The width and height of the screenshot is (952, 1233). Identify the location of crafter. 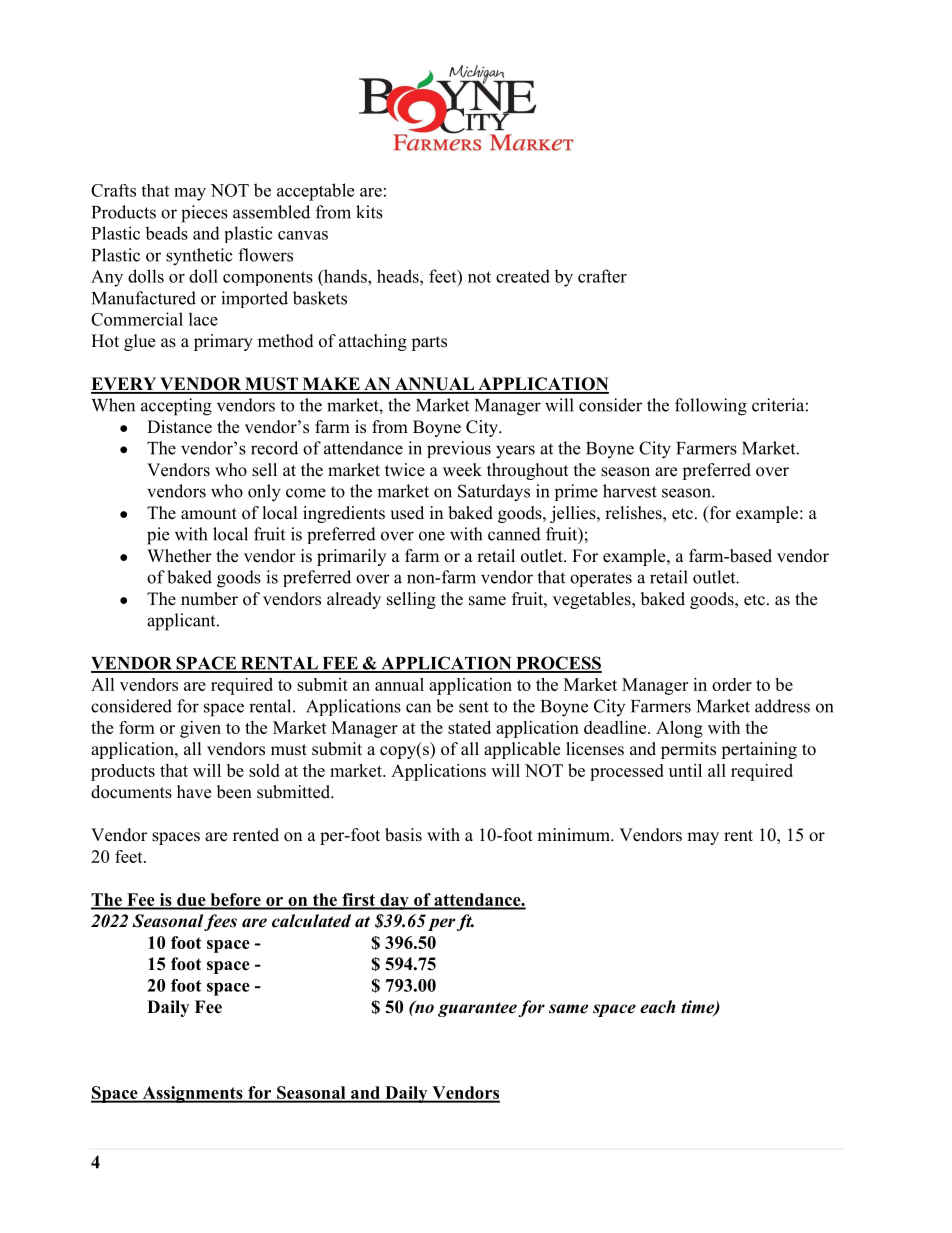
(602, 276).
